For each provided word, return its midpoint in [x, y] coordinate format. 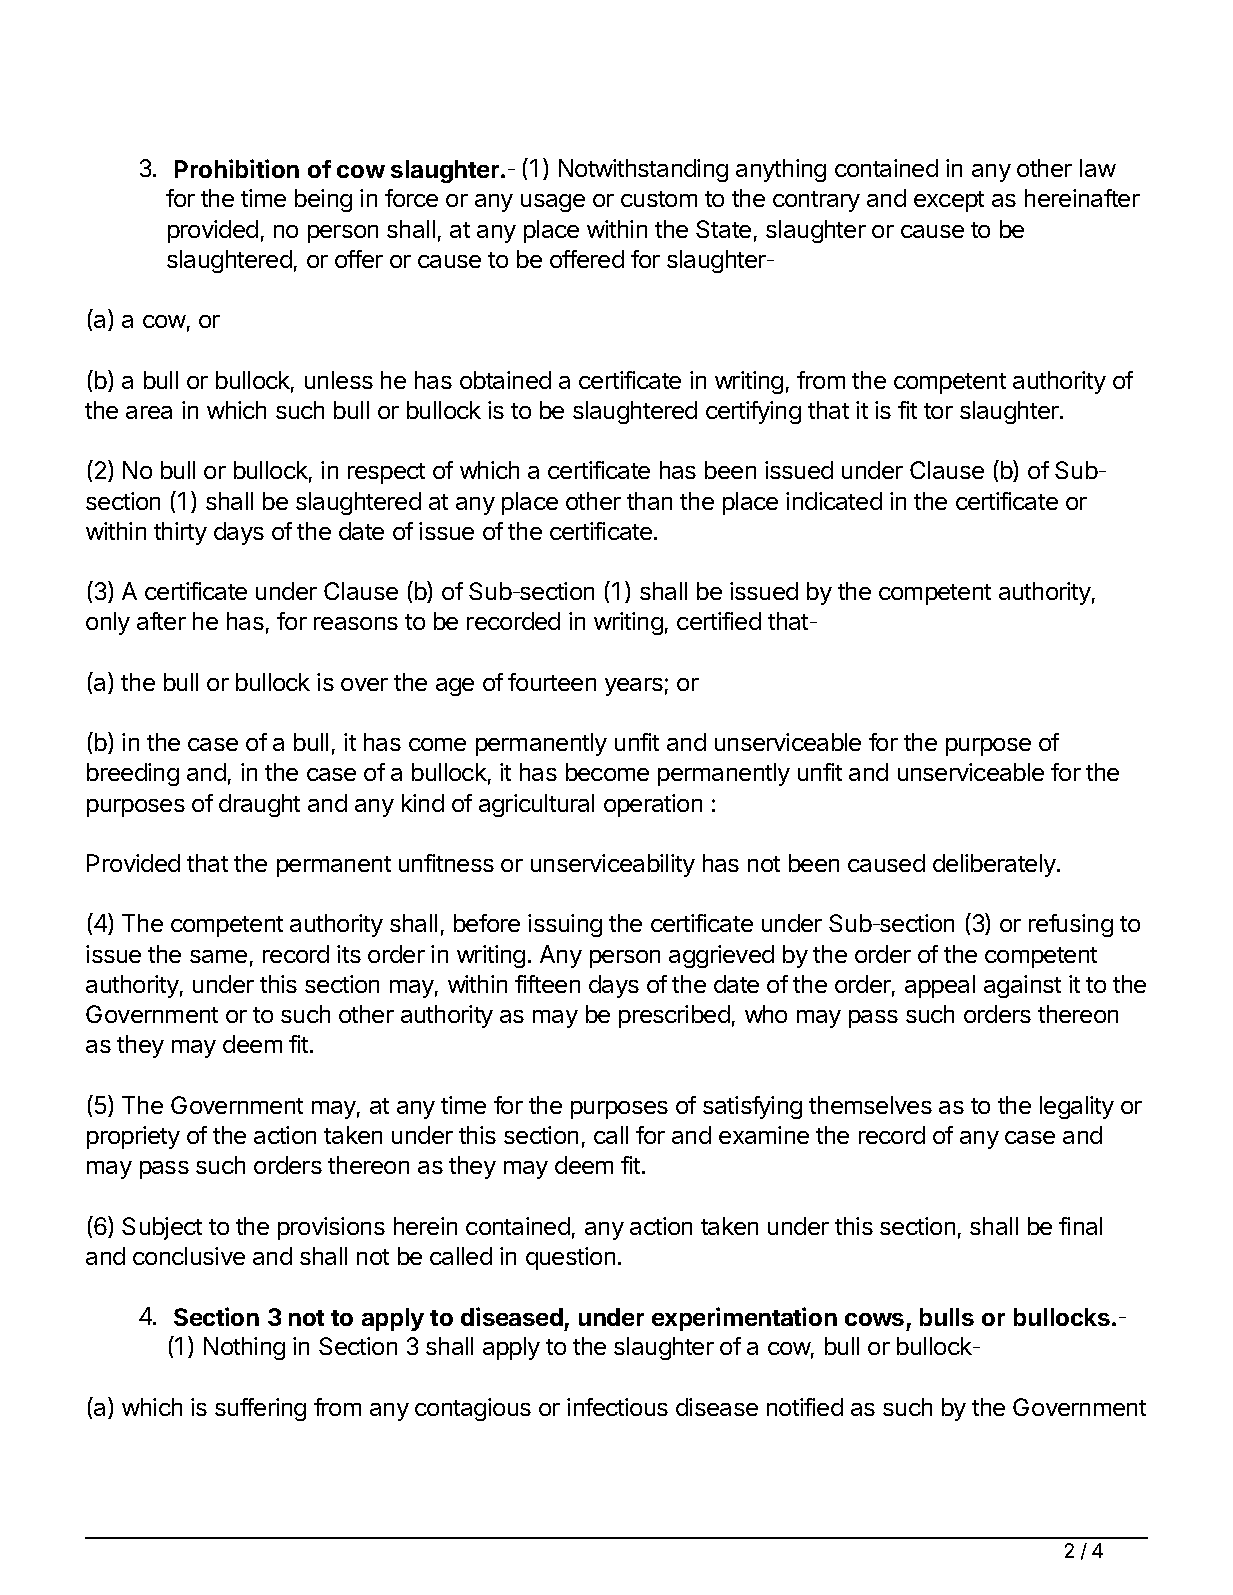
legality [1077, 1107]
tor [938, 411]
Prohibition [237, 168]
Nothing [244, 1348]
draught [259, 805]
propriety [133, 1137]
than [649, 501]
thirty [180, 533]
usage [553, 203]
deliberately [995, 865]
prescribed [674, 1016]
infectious [617, 1407]
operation [653, 805]
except [949, 201]
